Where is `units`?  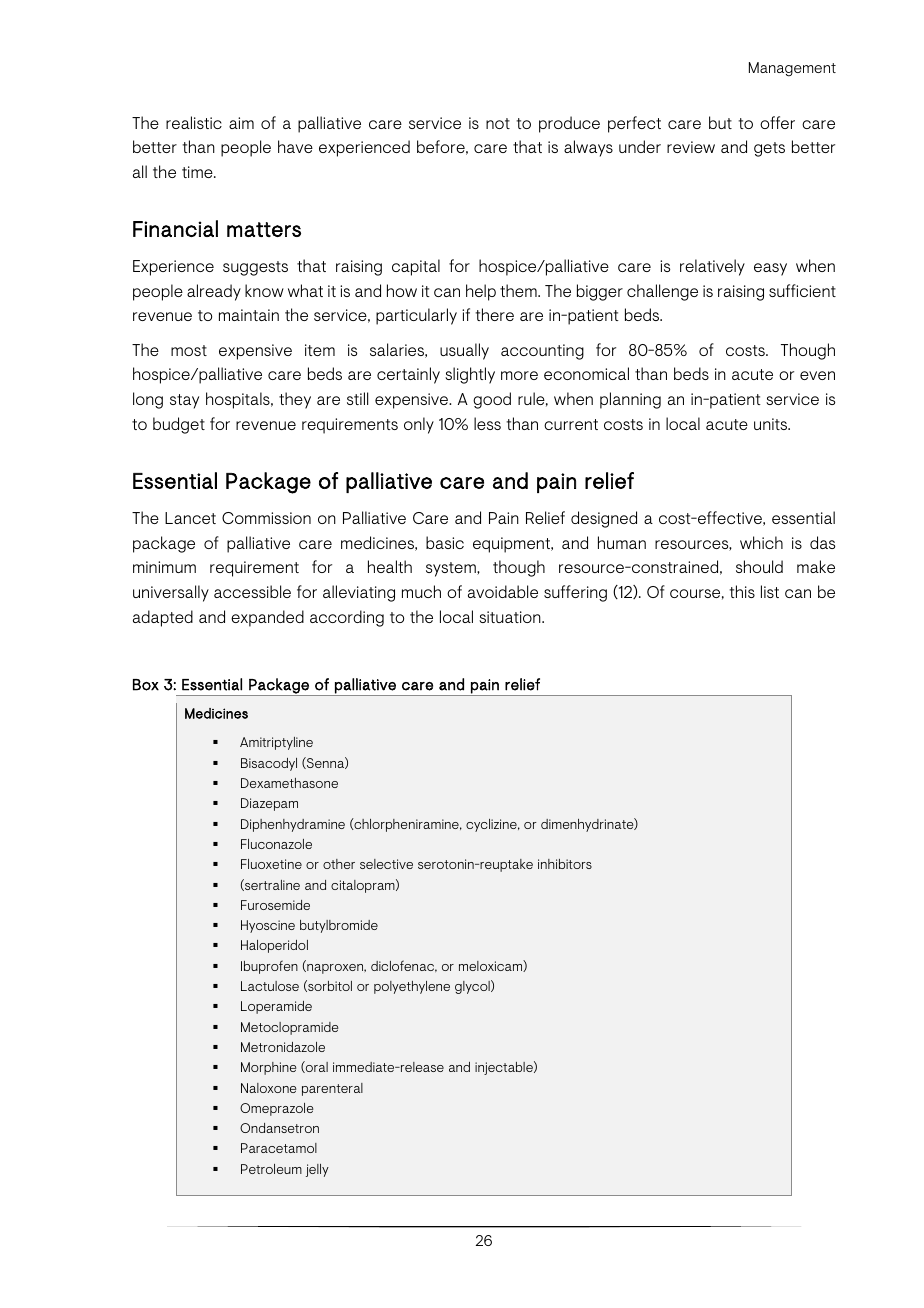 units is located at coordinates (772, 424).
